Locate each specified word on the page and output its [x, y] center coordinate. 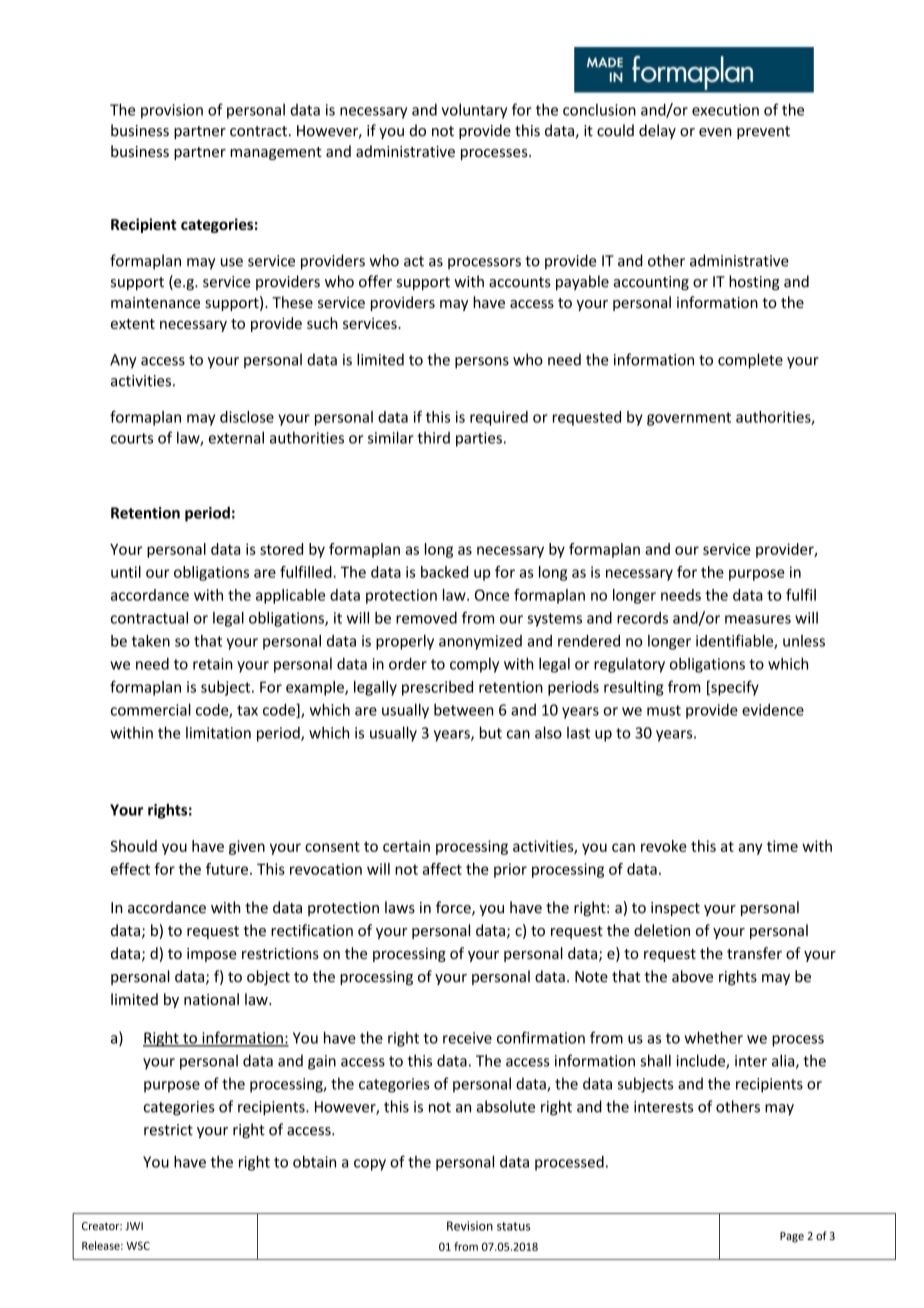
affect [442, 869]
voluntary [474, 111]
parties [479, 439]
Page [792, 1237]
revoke [664, 846]
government [689, 419]
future [227, 869]
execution [725, 110]
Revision [470, 1226]
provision [172, 111]
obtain [314, 1161]
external [236, 437]
